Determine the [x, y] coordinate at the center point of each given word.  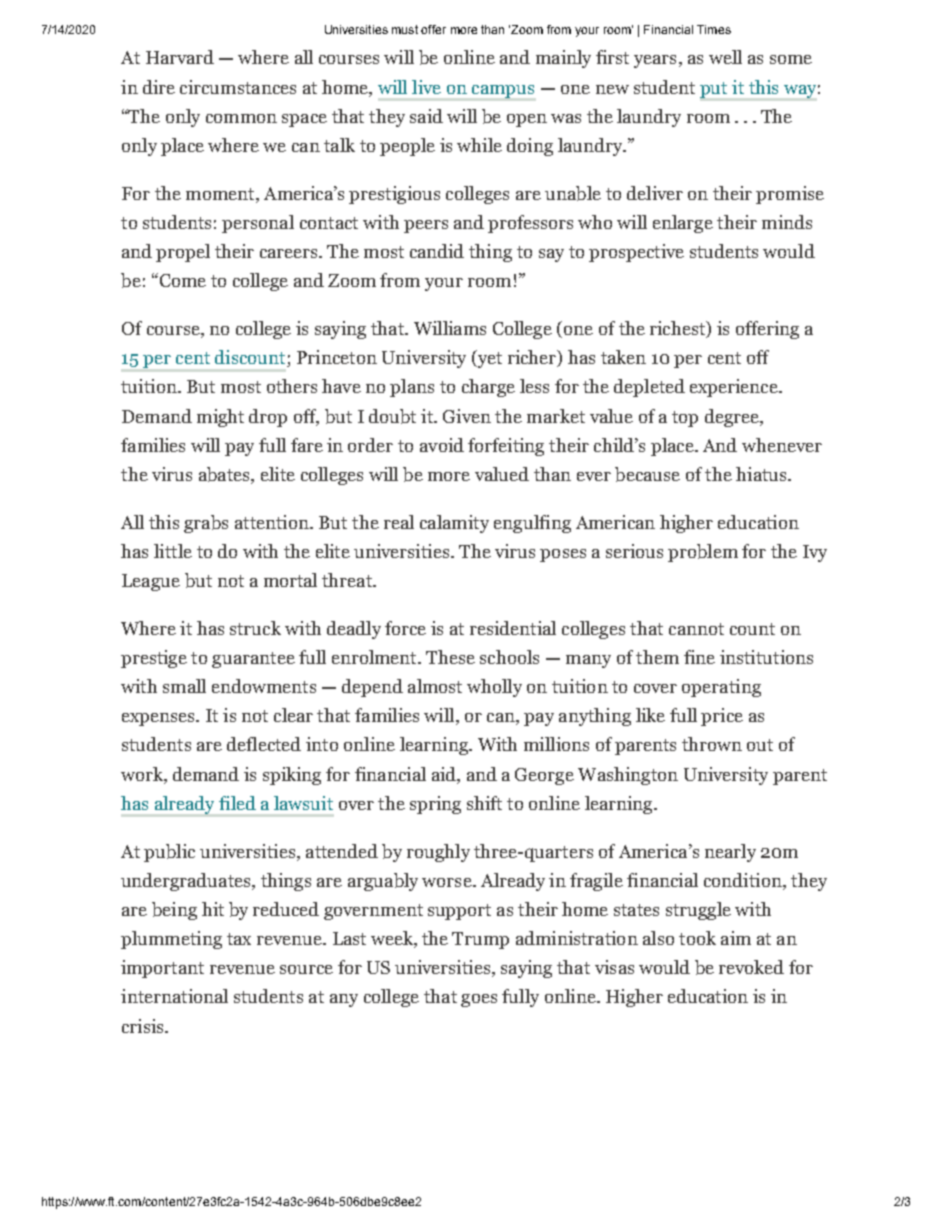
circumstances [238, 87]
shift [484, 803]
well [725, 57]
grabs [206, 524]
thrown [712, 744]
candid [437, 251]
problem [703, 553]
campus [503, 91]
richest [679, 329]
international [174, 996]
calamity [454, 524]
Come [181, 280]
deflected [264, 744]
